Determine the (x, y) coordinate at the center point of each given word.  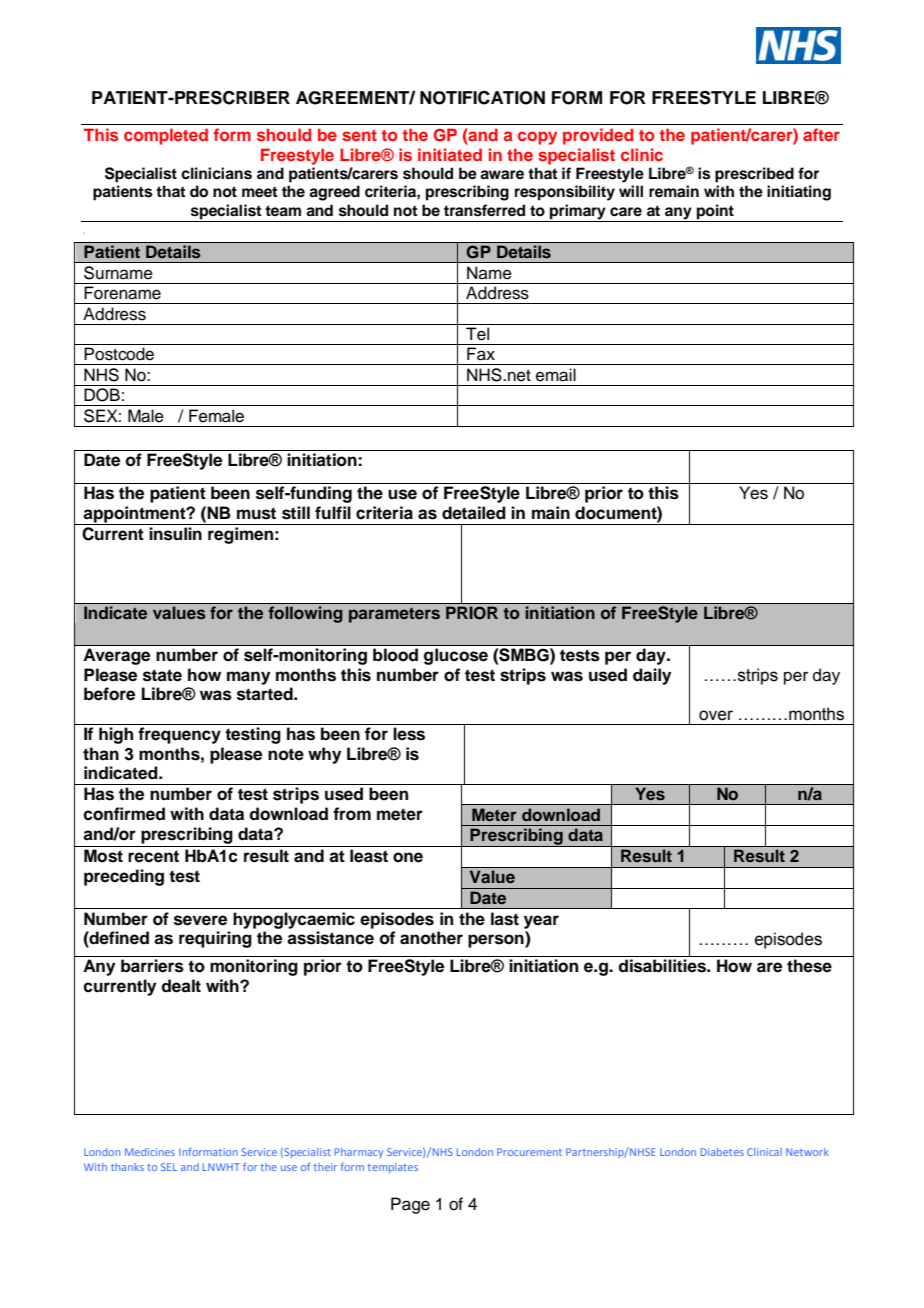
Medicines (150, 1152)
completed (166, 136)
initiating (799, 193)
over (716, 715)
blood (395, 654)
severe (200, 920)
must (256, 513)
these (809, 966)
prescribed (754, 175)
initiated (450, 154)
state (162, 675)
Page (410, 1205)
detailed (474, 513)
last (505, 919)
